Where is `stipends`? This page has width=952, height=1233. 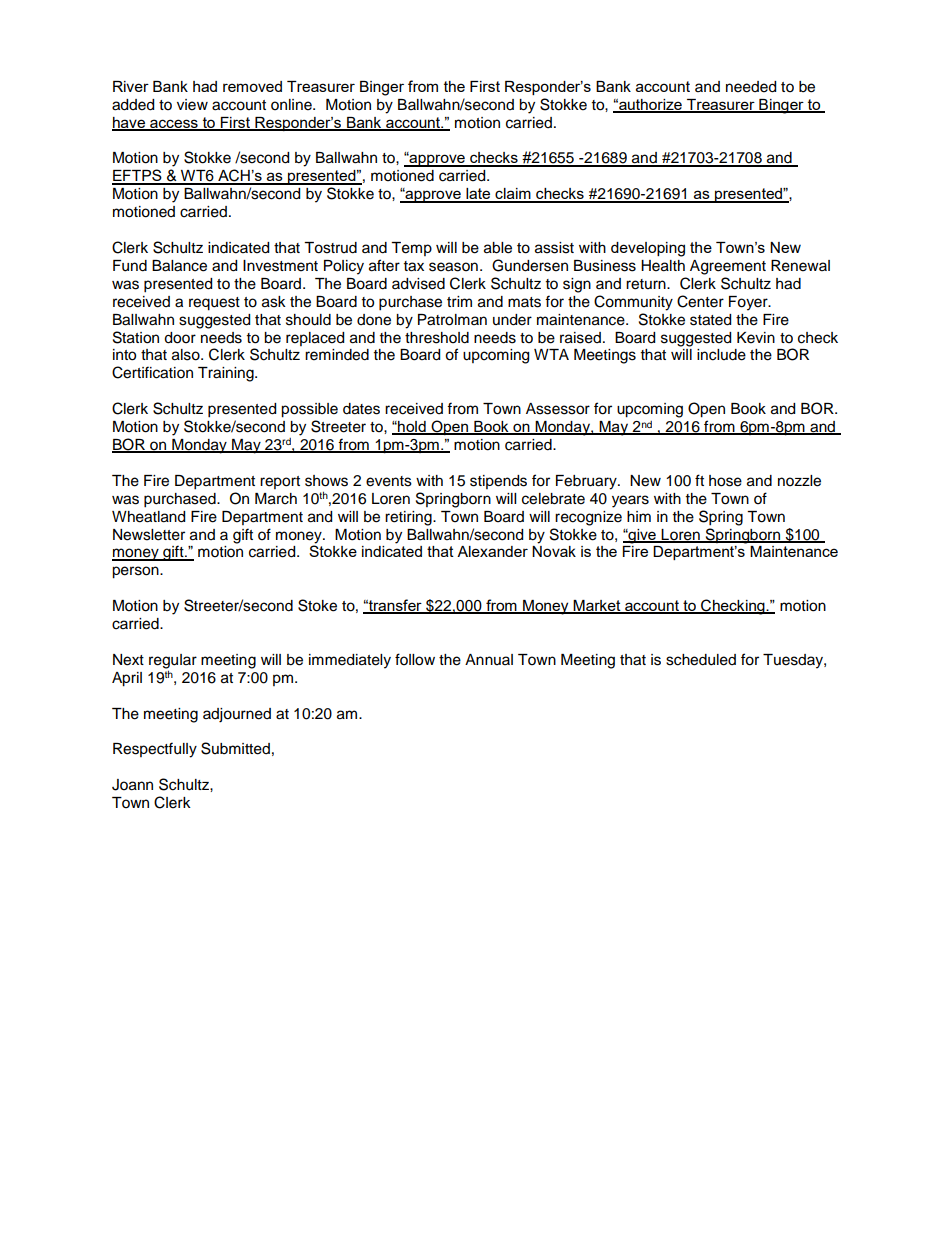
stipends is located at coordinates (498, 482).
